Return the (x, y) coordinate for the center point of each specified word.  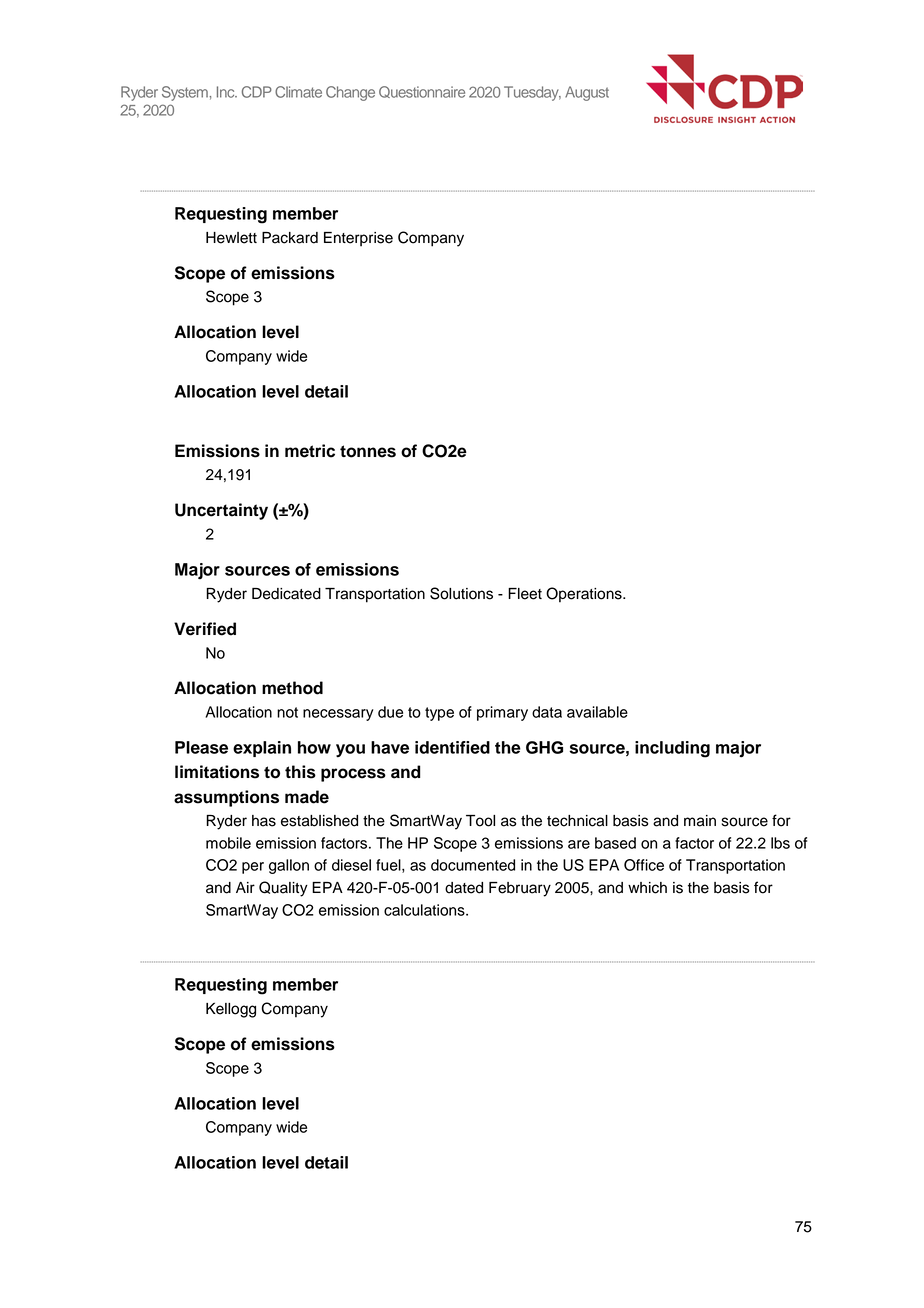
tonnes (368, 451)
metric (310, 451)
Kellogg (231, 1010)
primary (502, 713)
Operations (585, 595)
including (672, 749)
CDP (257, 92)
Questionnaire (422, 92)
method (292, 688)
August (587, 93)
